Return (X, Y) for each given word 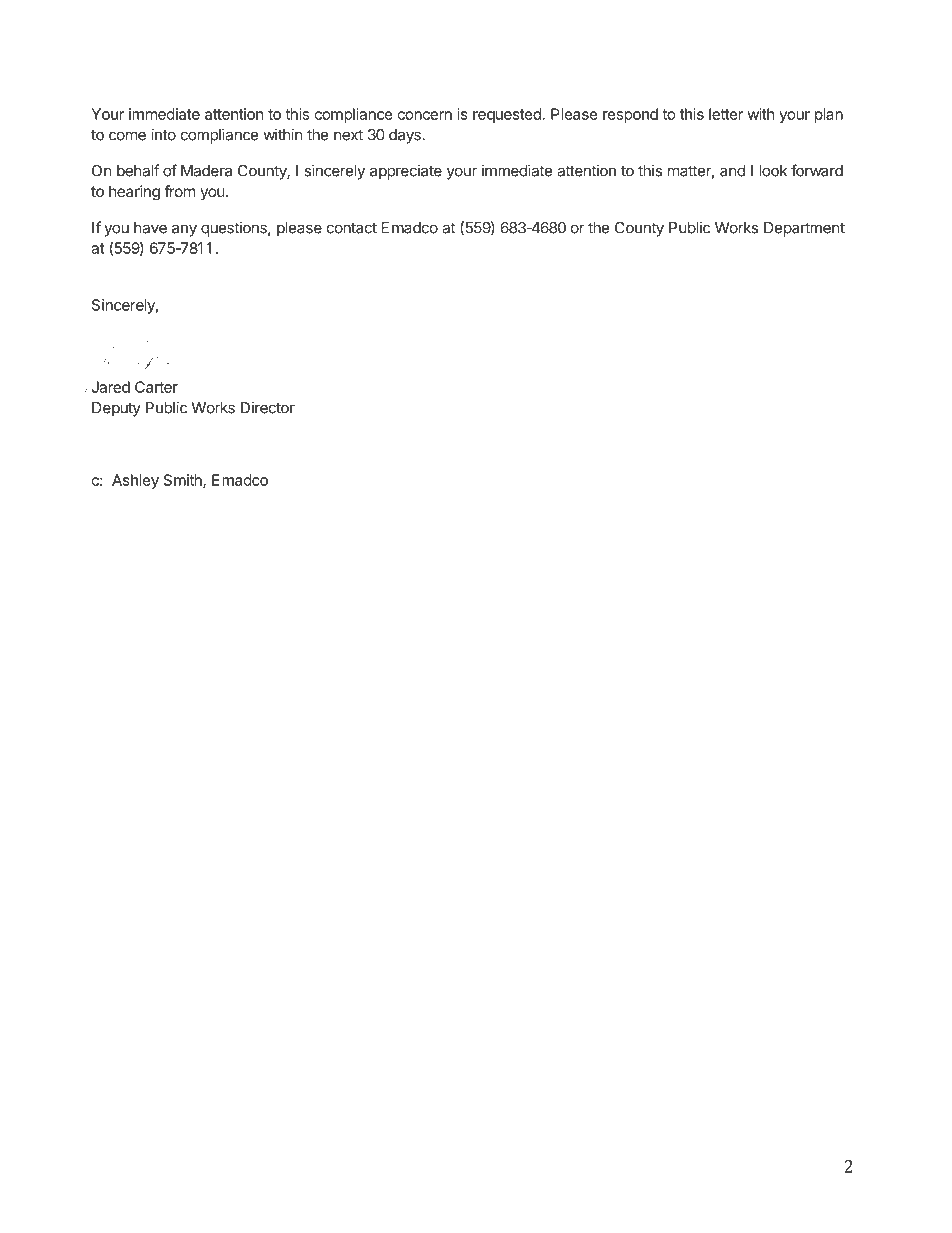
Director (268, 407)
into (163, 134)
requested (507, 115)
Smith (184, 481)
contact (352, 228)
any (184, 230)
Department (804, 229)
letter (726, 114)
